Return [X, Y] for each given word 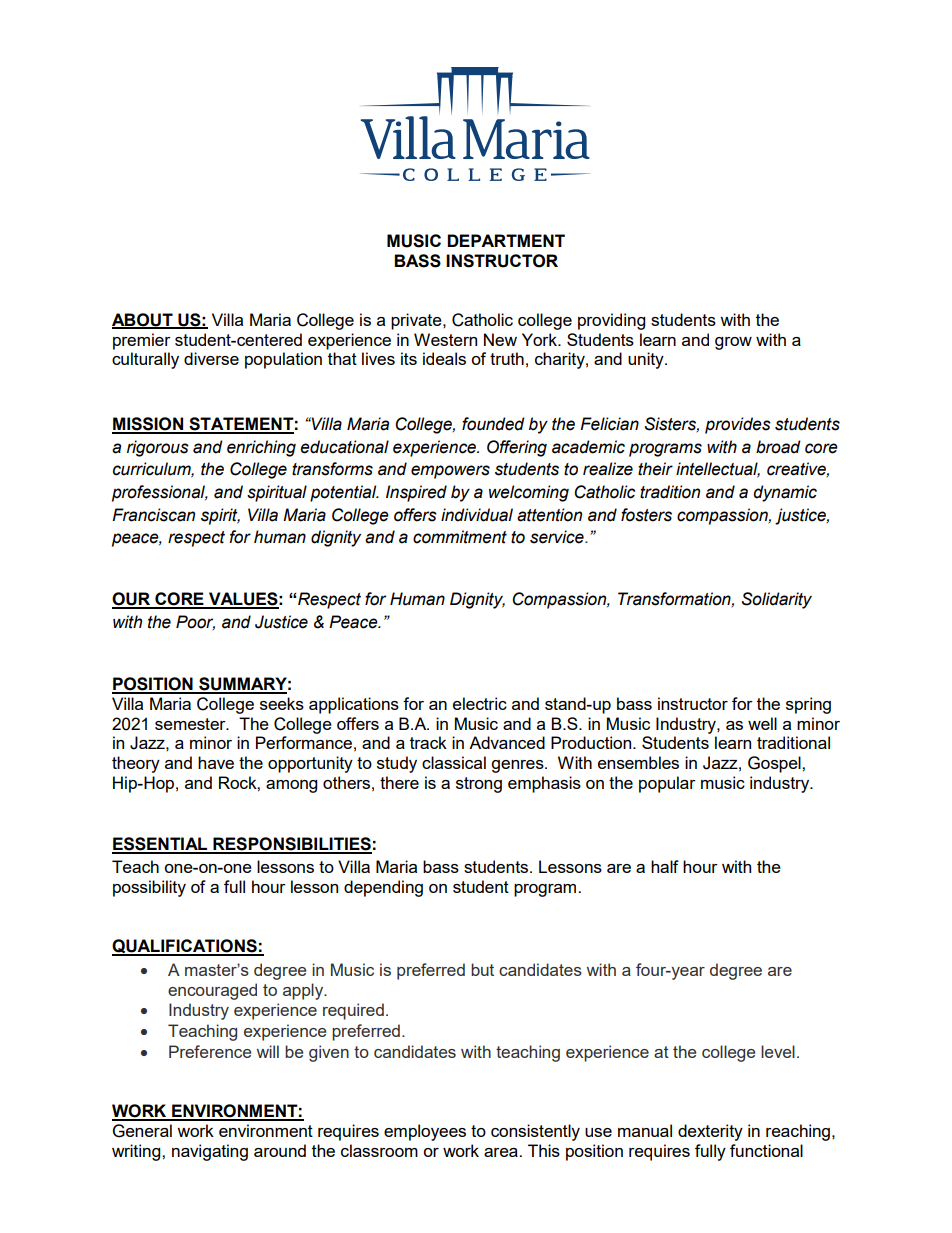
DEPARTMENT [506, 240]
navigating [210, 1152]
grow [733, 343]
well [762, 723]
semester [191, 724]
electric [480, 703]
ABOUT [143, 320]
